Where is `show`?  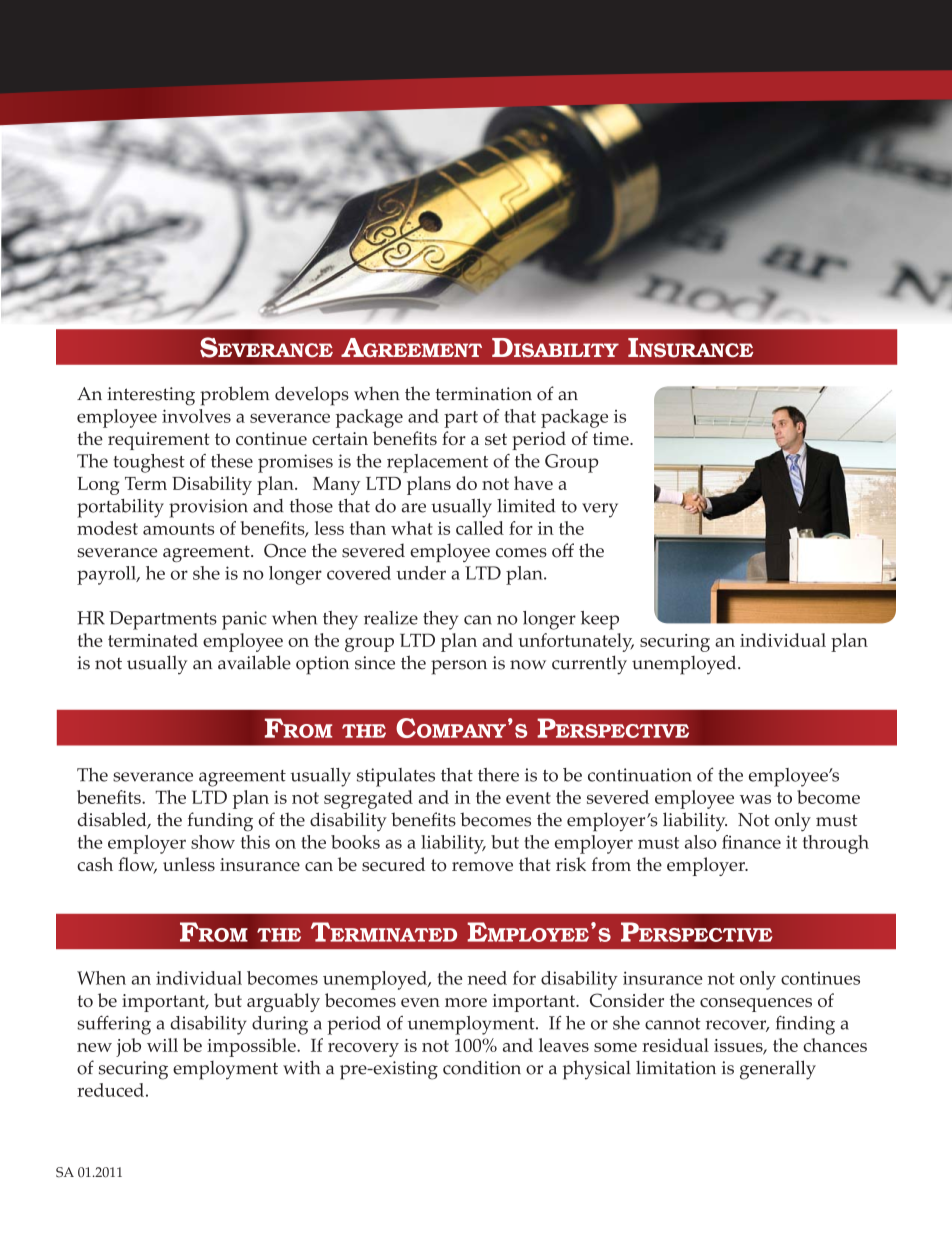
show is located at coordinates (213, 842).
